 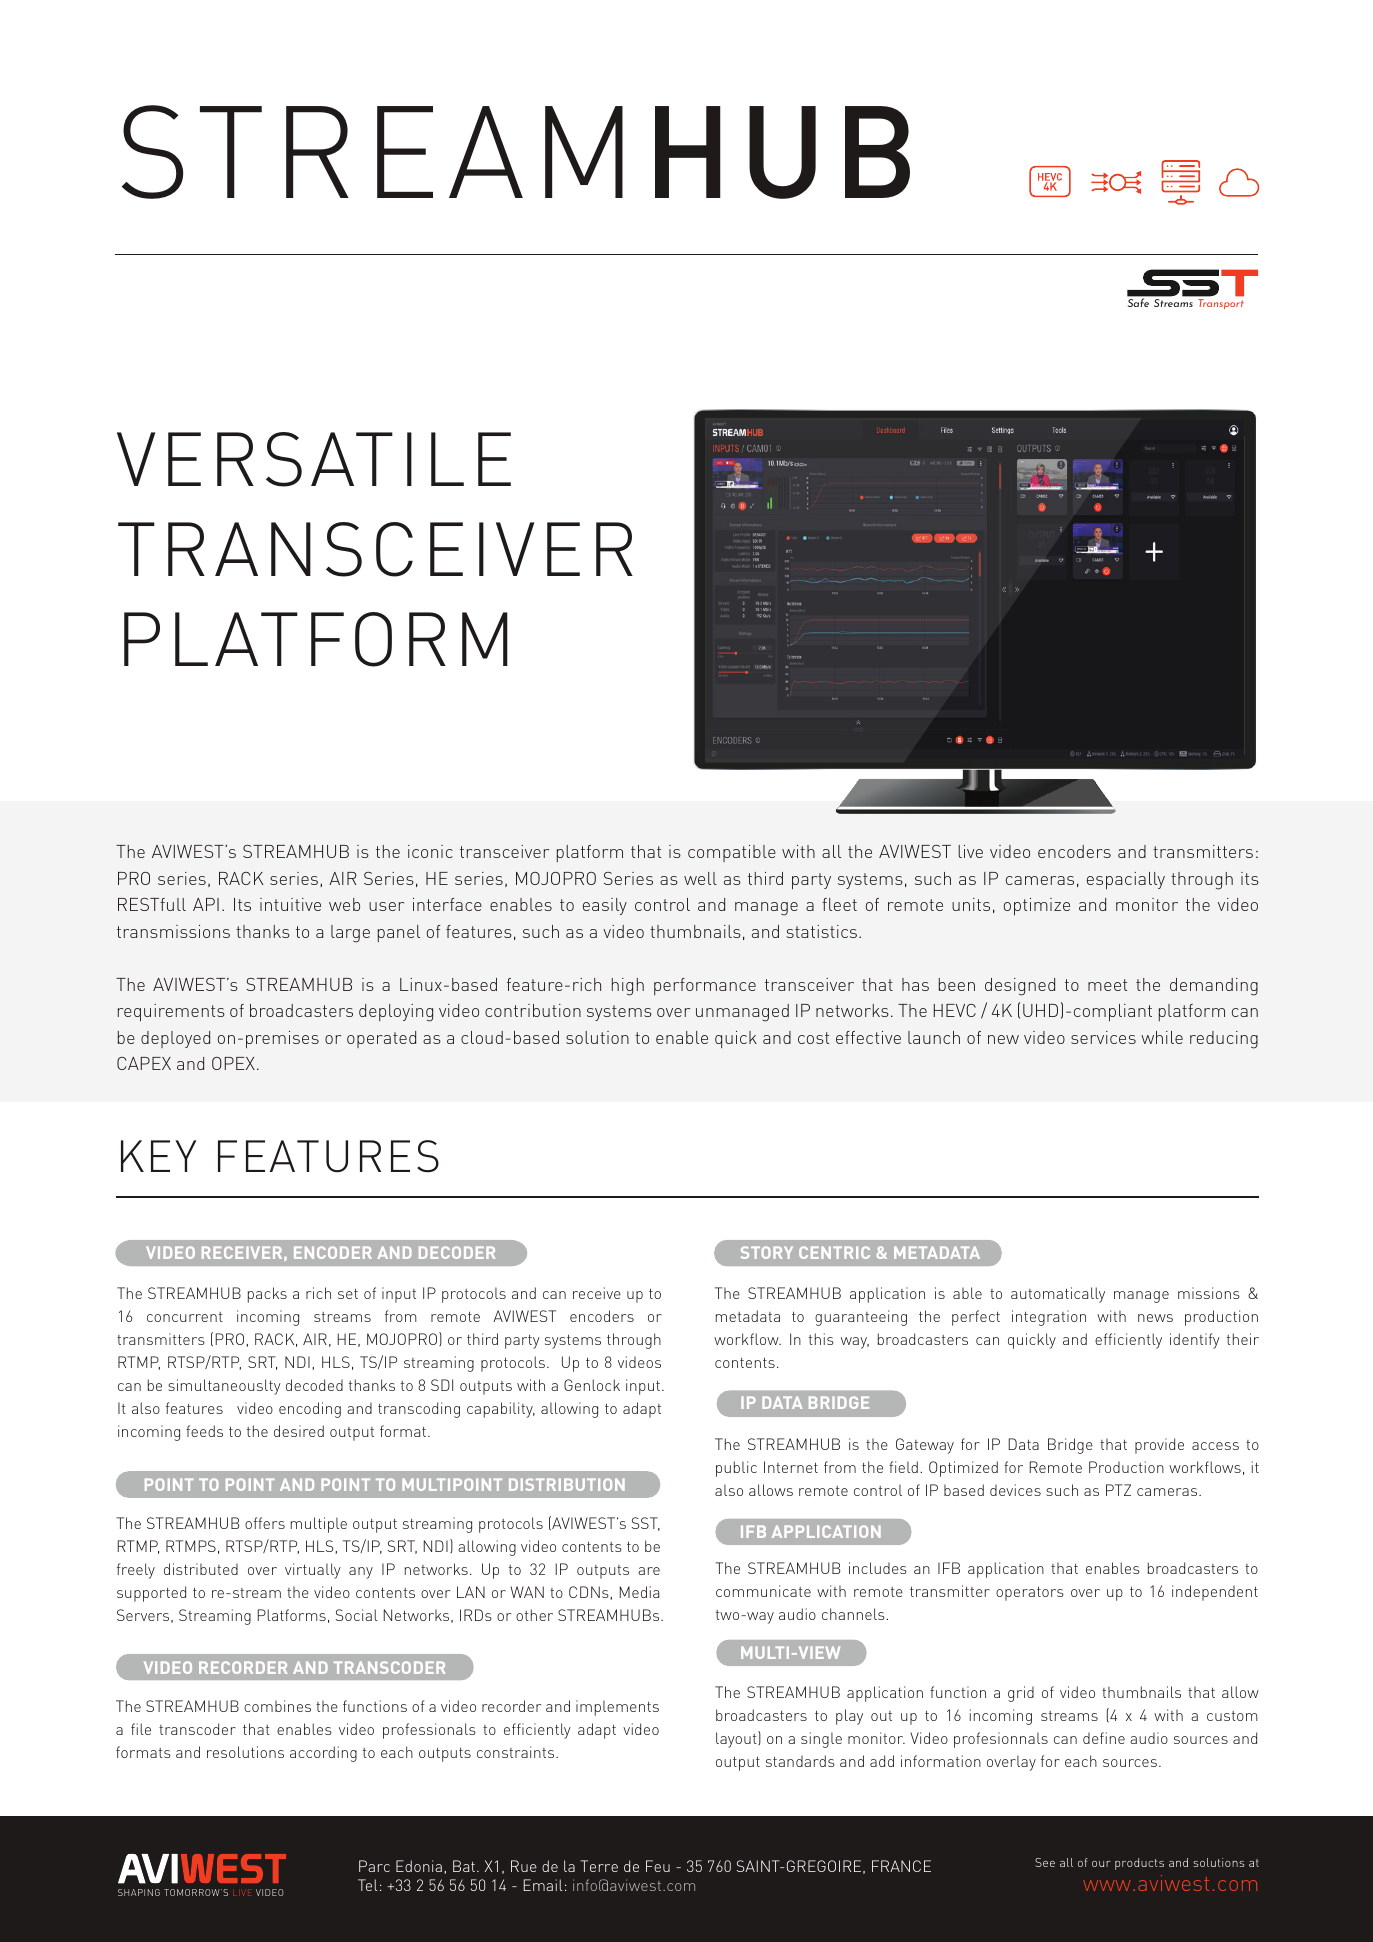 I want to click on Parc, so click(x=374, y=1866).
